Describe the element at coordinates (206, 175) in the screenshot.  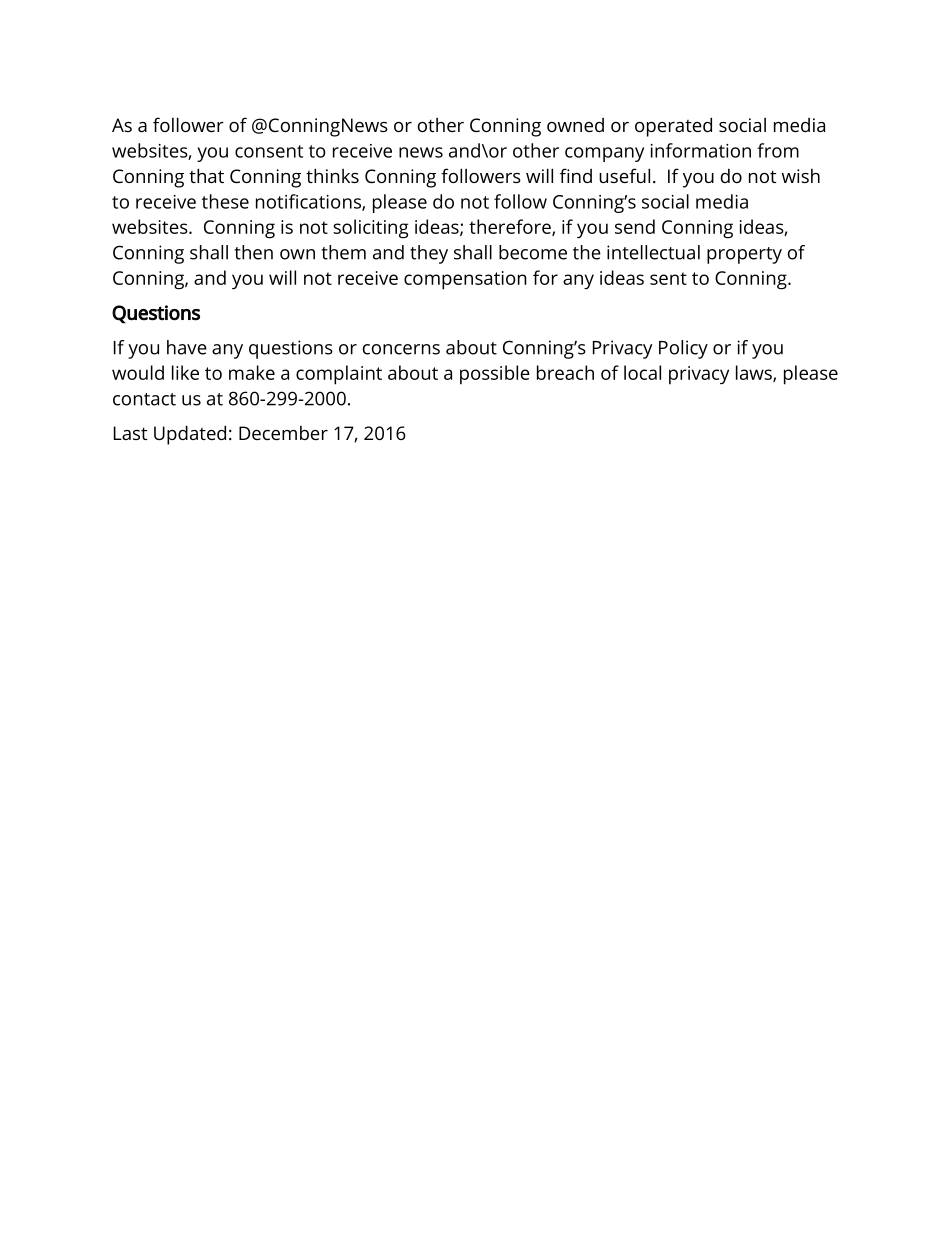
I see `that` at that location.
